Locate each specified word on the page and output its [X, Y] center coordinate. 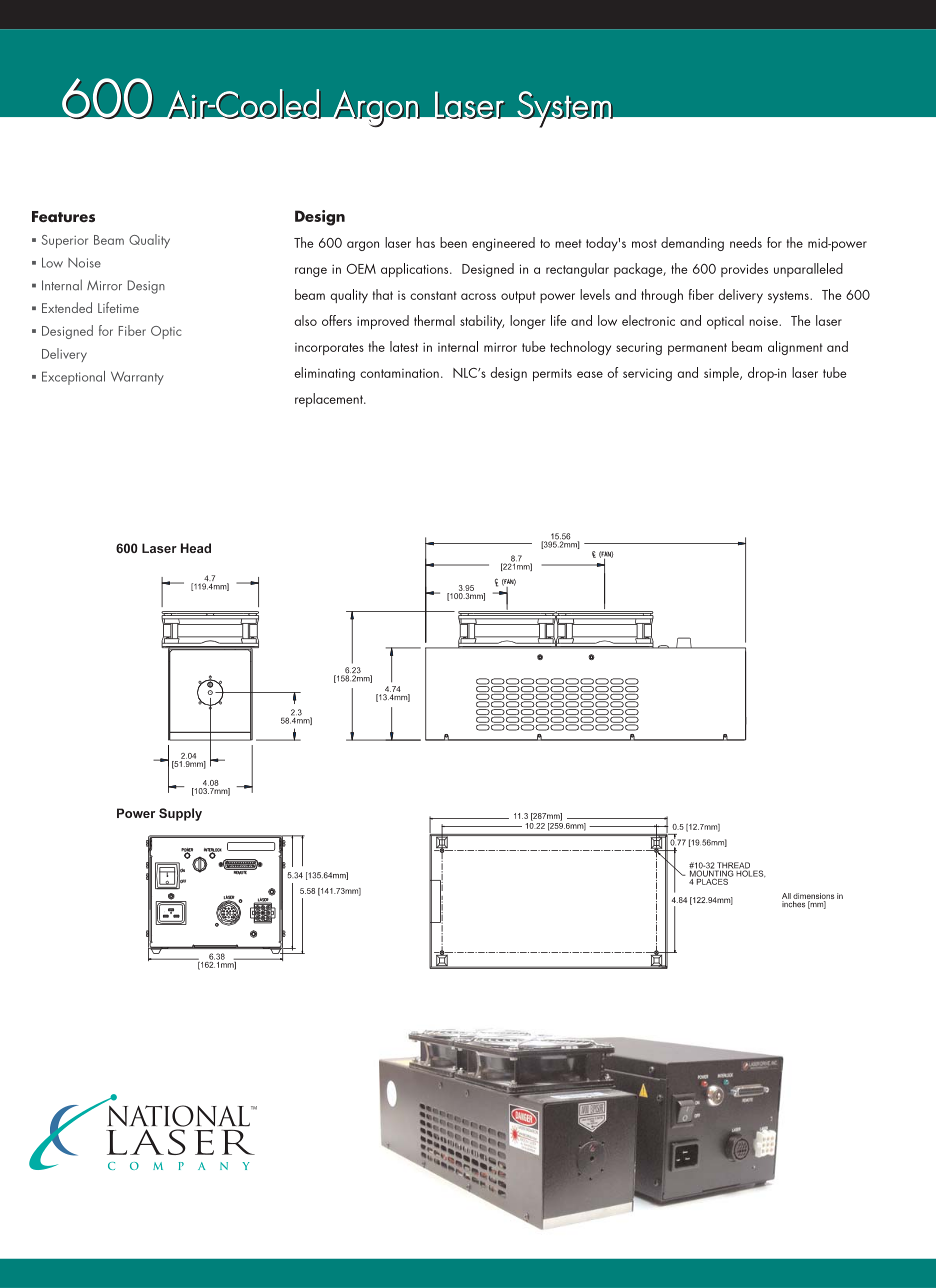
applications [416, 270]
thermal [434, 320]
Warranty [137, 378]
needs [746, 242]
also [305, 320]
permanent [697, 349]
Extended [67, 307]
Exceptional [73, 378]
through [662, 296]
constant [433, 295]
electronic [648, 320]
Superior [65, 241]
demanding [692, 244]
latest [404, 346]
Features [63, 216]
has [425, 242]
